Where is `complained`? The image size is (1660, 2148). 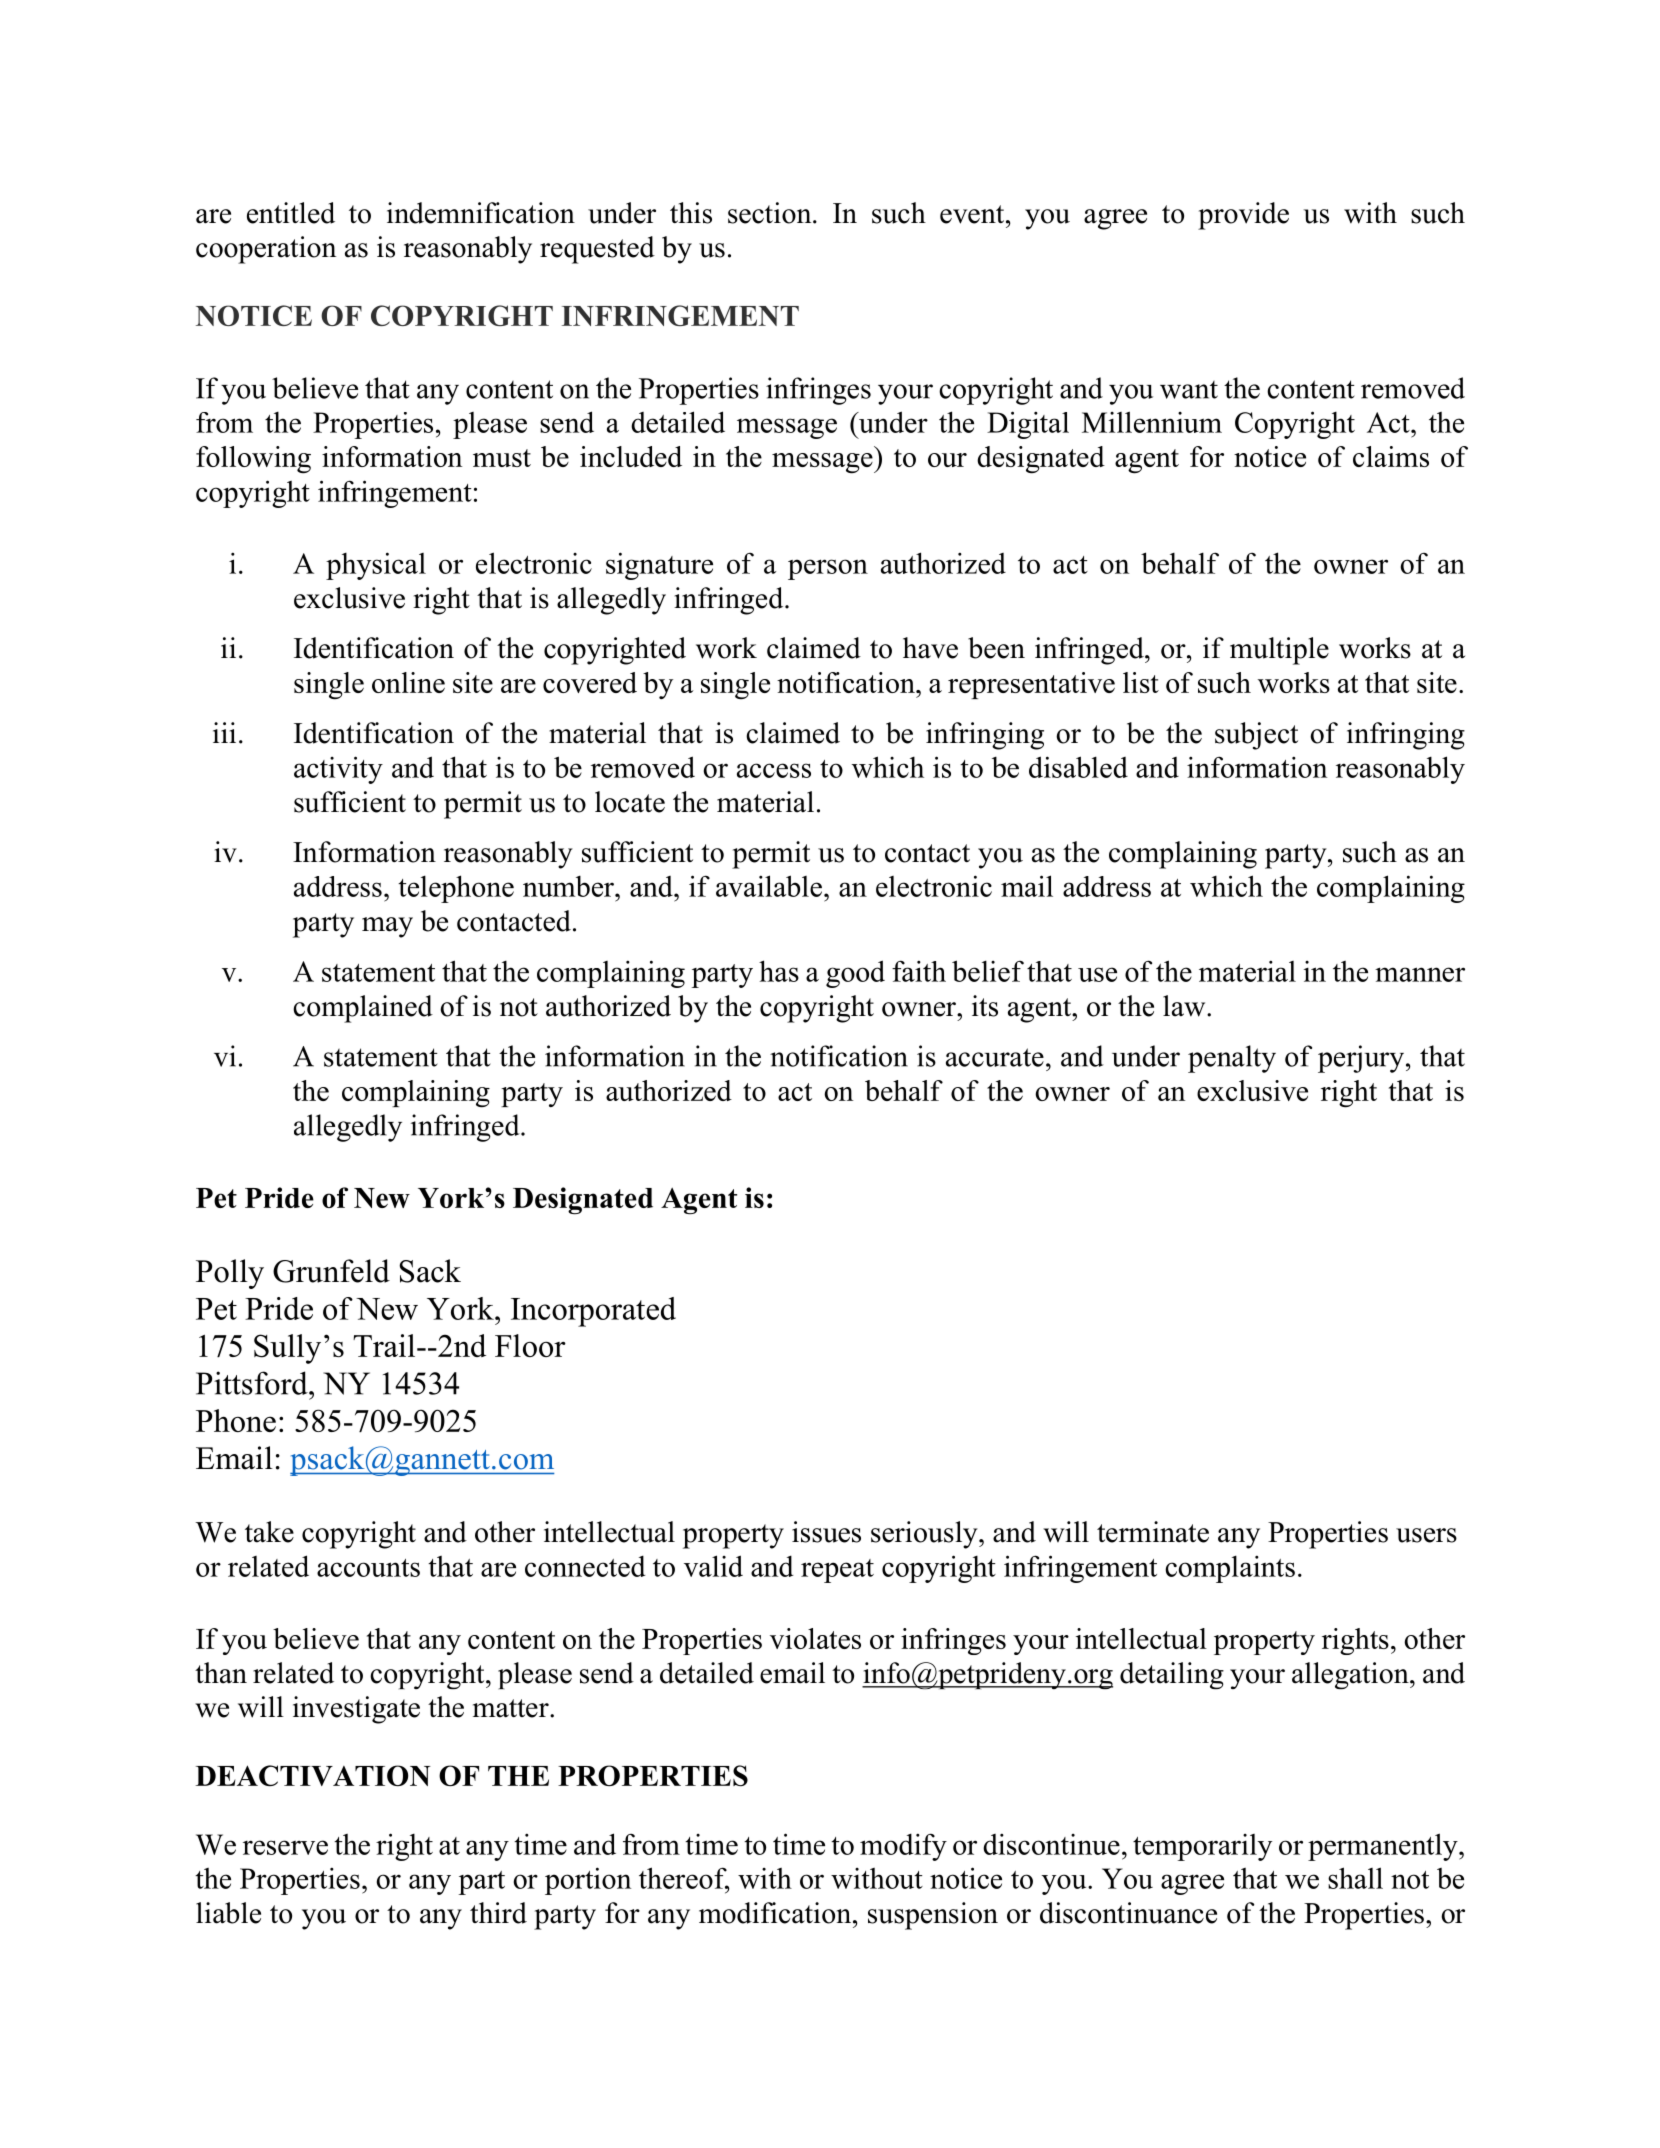 complained is located at coordinates (363, 1009).
